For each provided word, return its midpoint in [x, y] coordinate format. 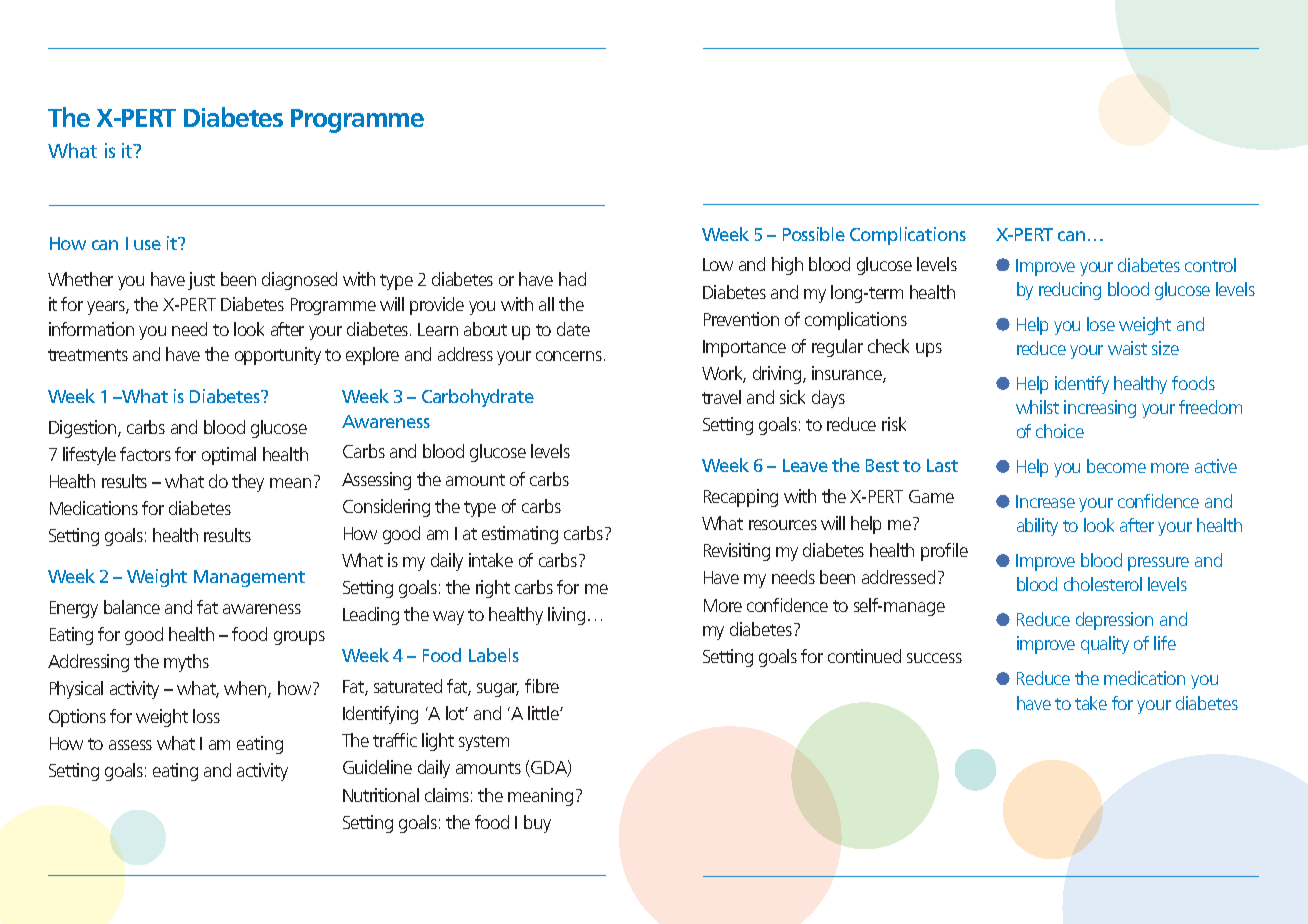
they [248, 483]
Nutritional [381, 795]
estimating [520, 535]
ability [1037, 527]
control [1210, 265]
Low [718, 264]
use [147, 245]
